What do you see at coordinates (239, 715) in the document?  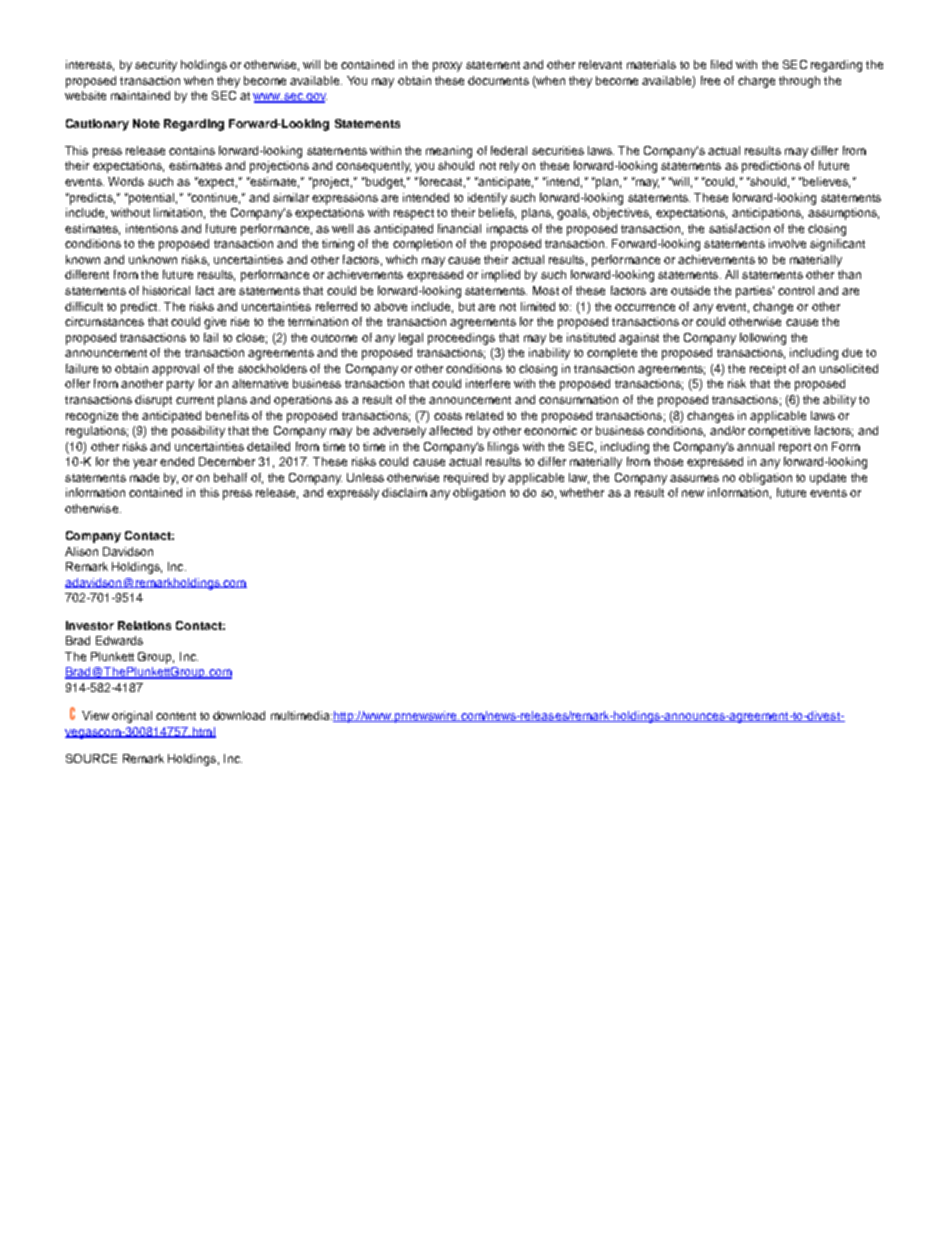 I see `download` at bounding box center [239, 715].
